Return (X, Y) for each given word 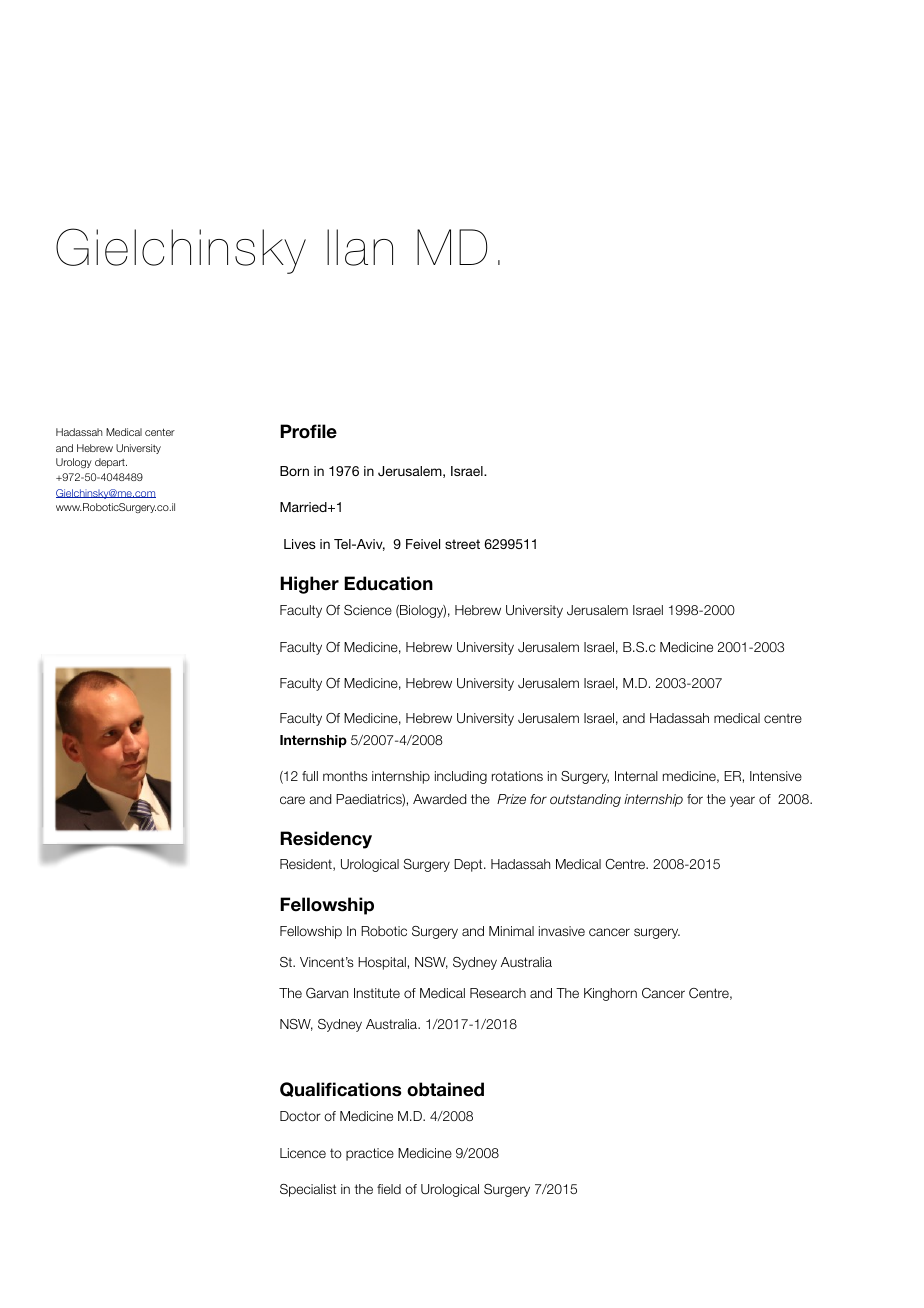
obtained (445, 1089)
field (389, 1189)
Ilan (360, 247)
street (462, 544)
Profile (308, 431)
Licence (303, 1153)
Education (388, 583)
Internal (636, 776)
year (742, 801)
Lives (300, 544)
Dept (469, 865)
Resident (307, 865)
